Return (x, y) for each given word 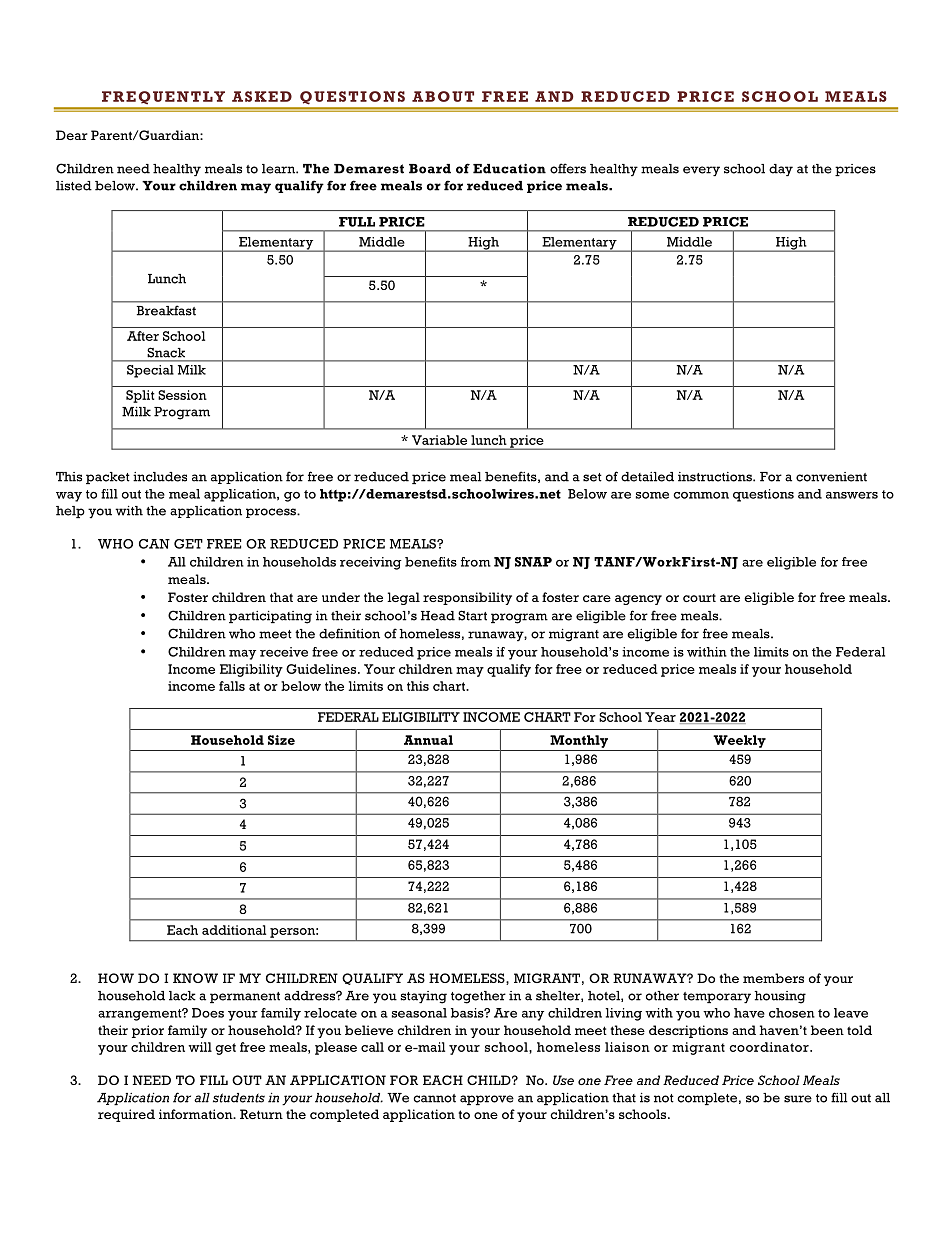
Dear (72, 135)
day (781, 170)
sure (798, 1099)
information (197, 1114)
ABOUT (443, 96)
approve (487, 1100)
